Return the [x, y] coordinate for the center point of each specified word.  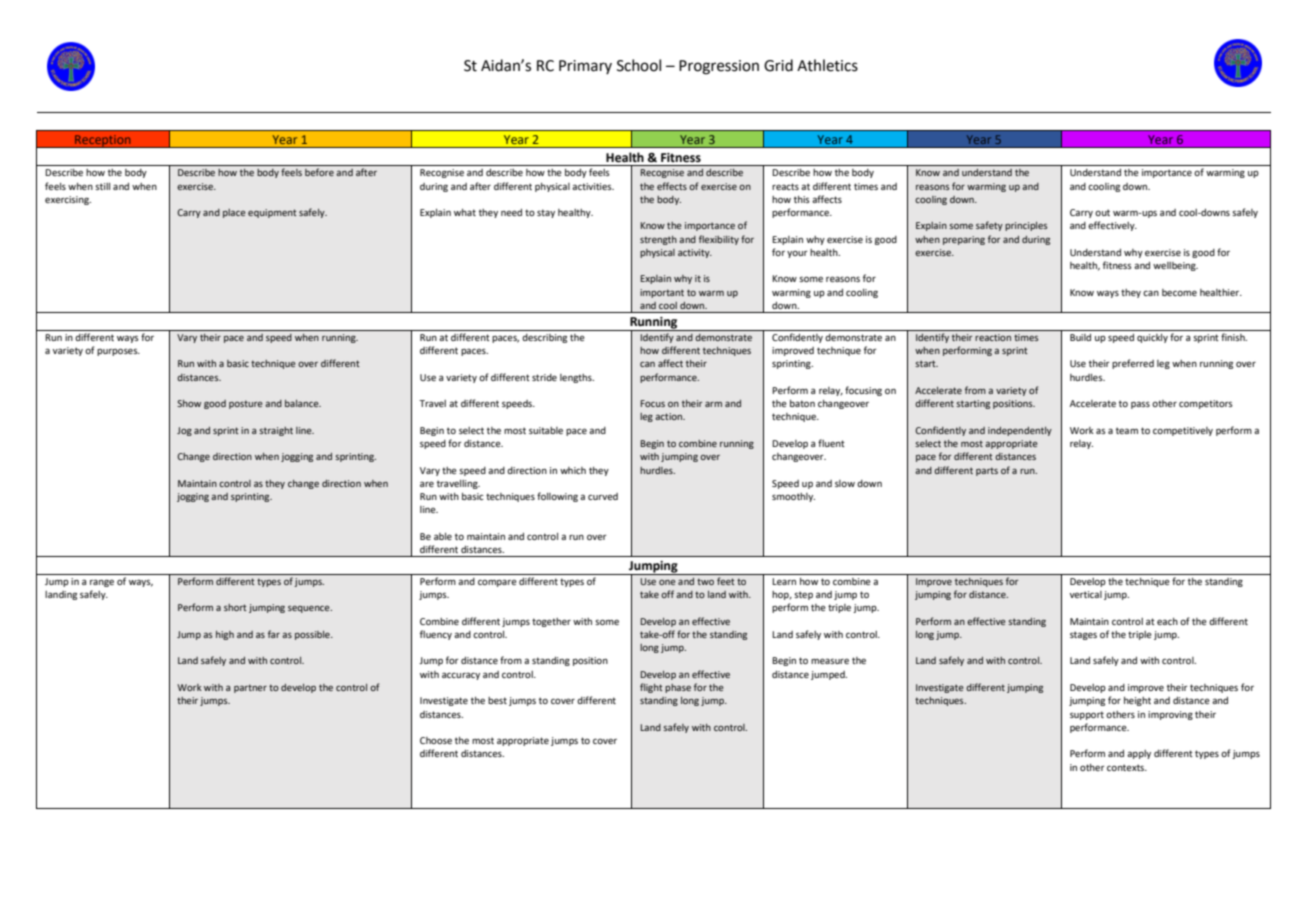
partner [250, 688]
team [1127, 430]
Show [189, 403]
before [319, 172]
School [639, 65]
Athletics [827, 65]
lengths [577, 378]
